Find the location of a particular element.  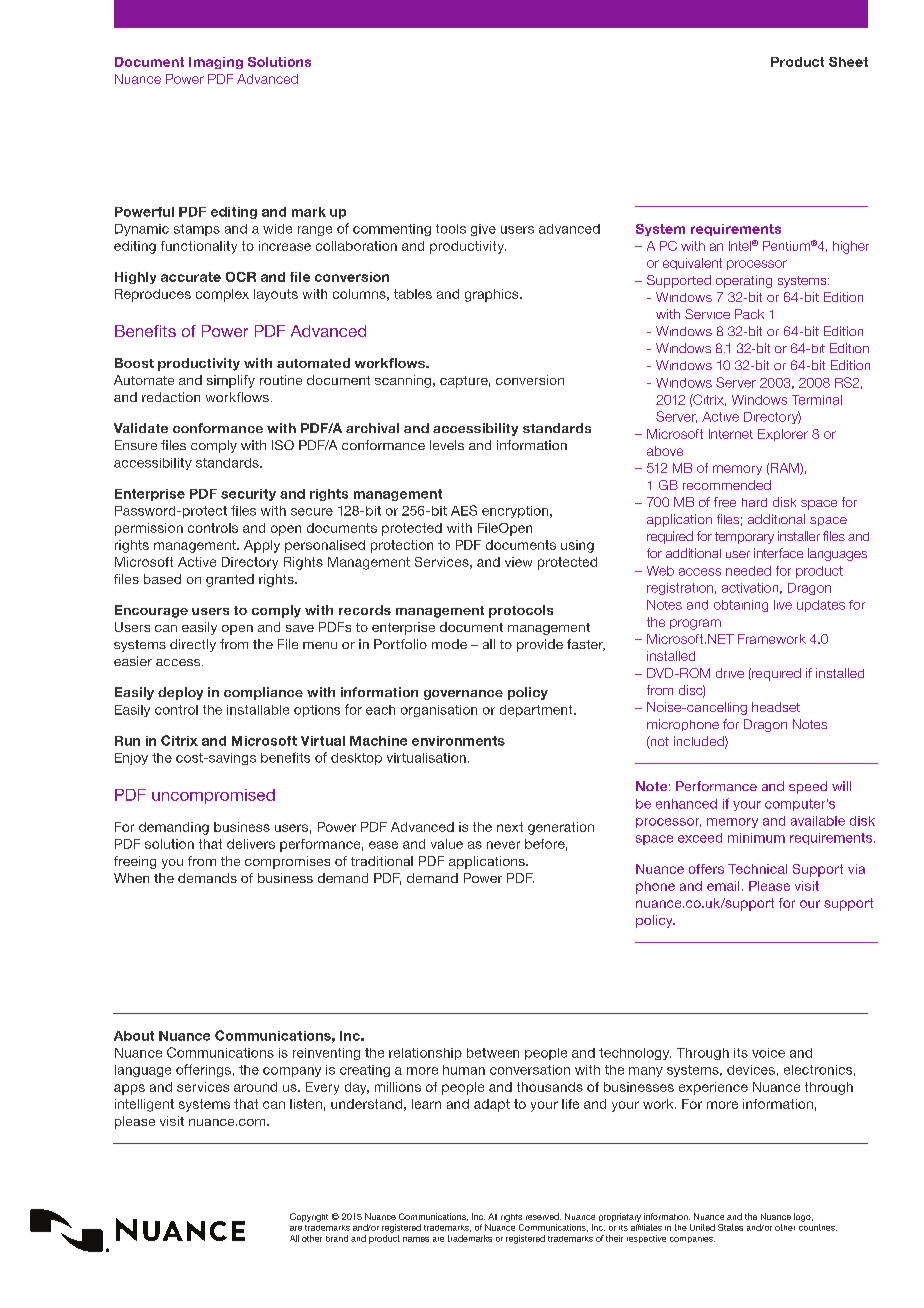

mode is located at coordinates (449, 644).
